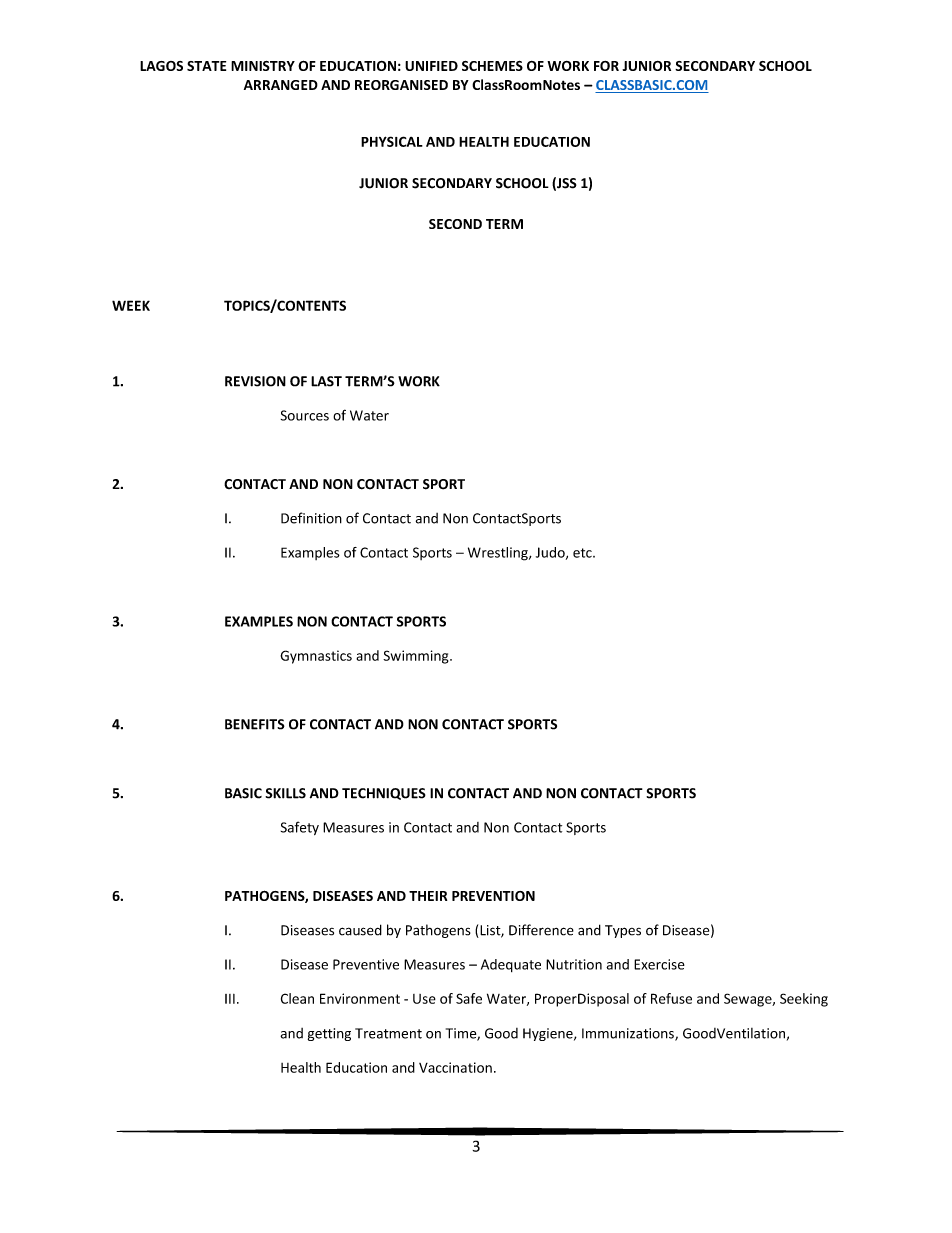 The width and height of the screenshot is (952, 1233). Describe the element at coordinates (311, 518) in the screenshot. I see `Definition` at that location.
